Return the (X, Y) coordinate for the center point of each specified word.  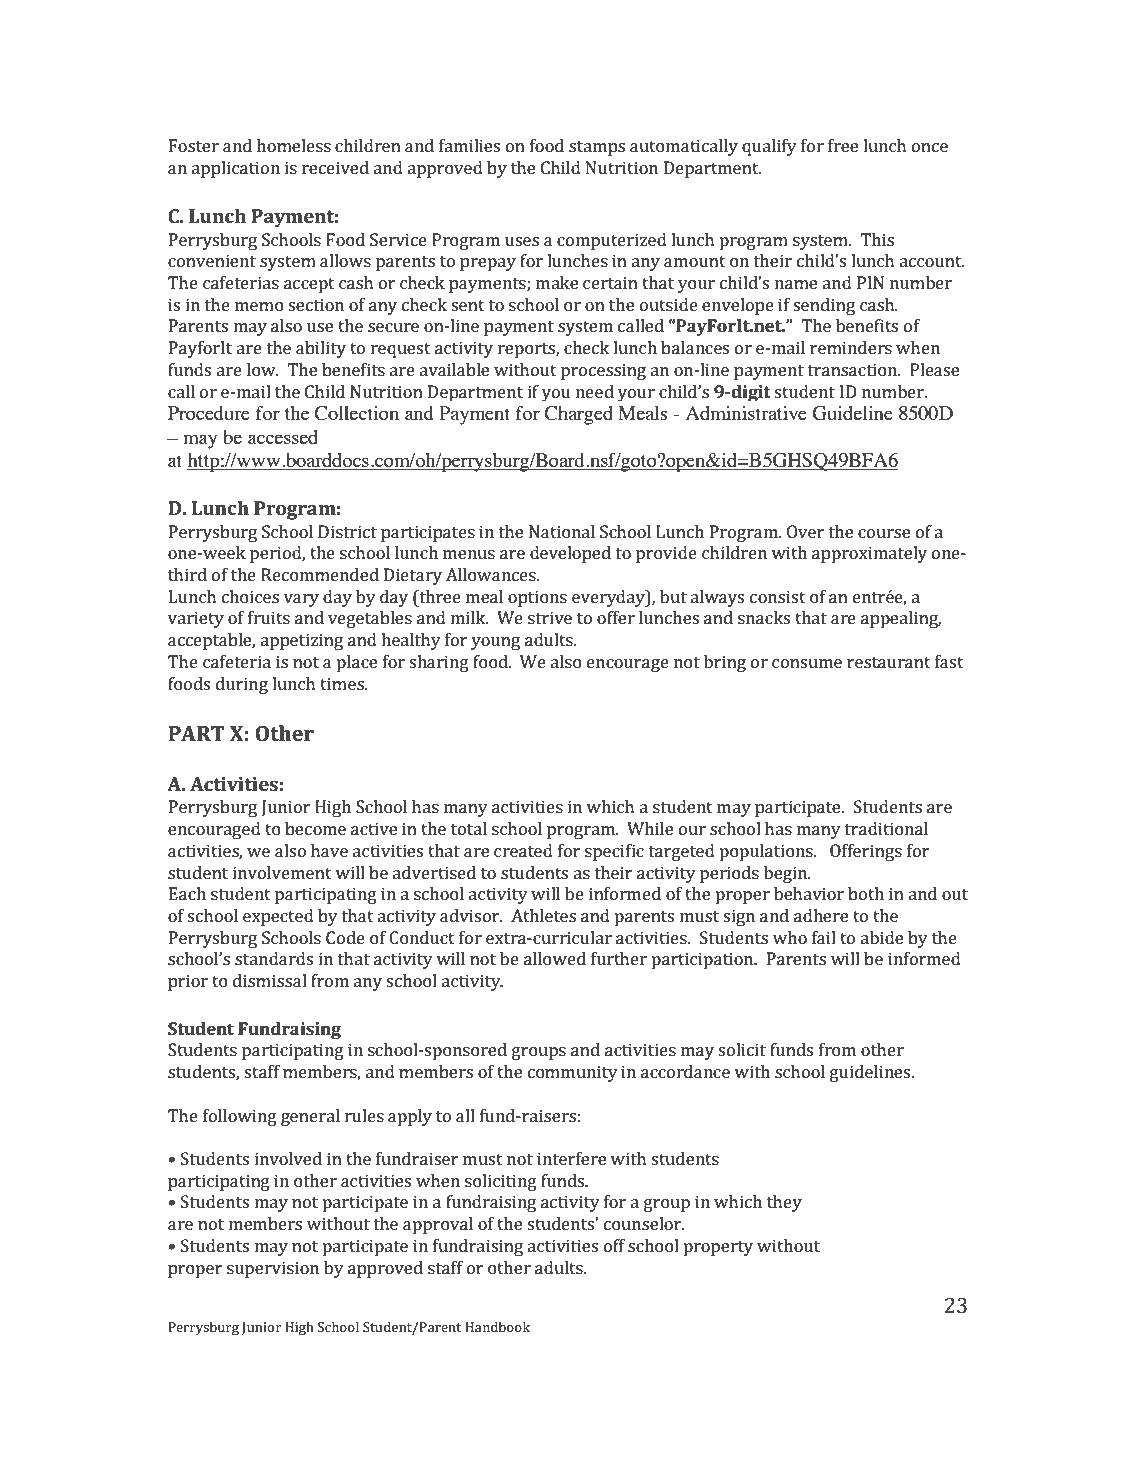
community (573, 1073)
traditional (886, 828)
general (310, 1117)
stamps (597, 148)
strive (550, 617)
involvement (282, 872)
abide (881, 937)
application (235, 169)
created (523, 850)
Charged (578, 415)
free (843, 145)
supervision (273, 1269)
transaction (853, 369)
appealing (901, 619)
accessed (283, 437)
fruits (269, 617)
